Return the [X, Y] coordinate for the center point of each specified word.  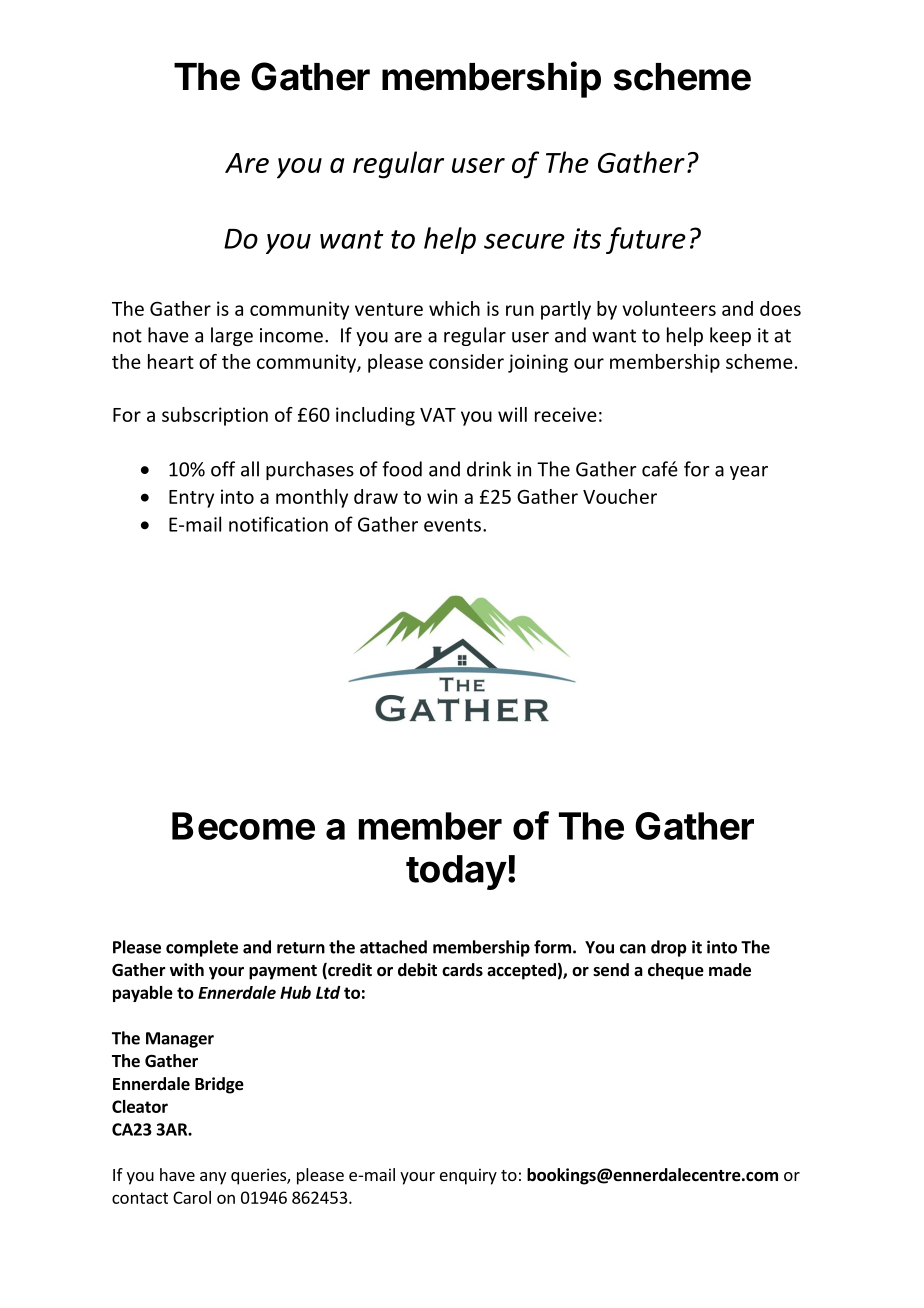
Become [243, 826]
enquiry [468, 1176]
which [454, 308]
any [213, 1178]
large [232, 336]
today [456, 872]
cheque [676, 971]
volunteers [669, 308]
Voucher [620, 496]
